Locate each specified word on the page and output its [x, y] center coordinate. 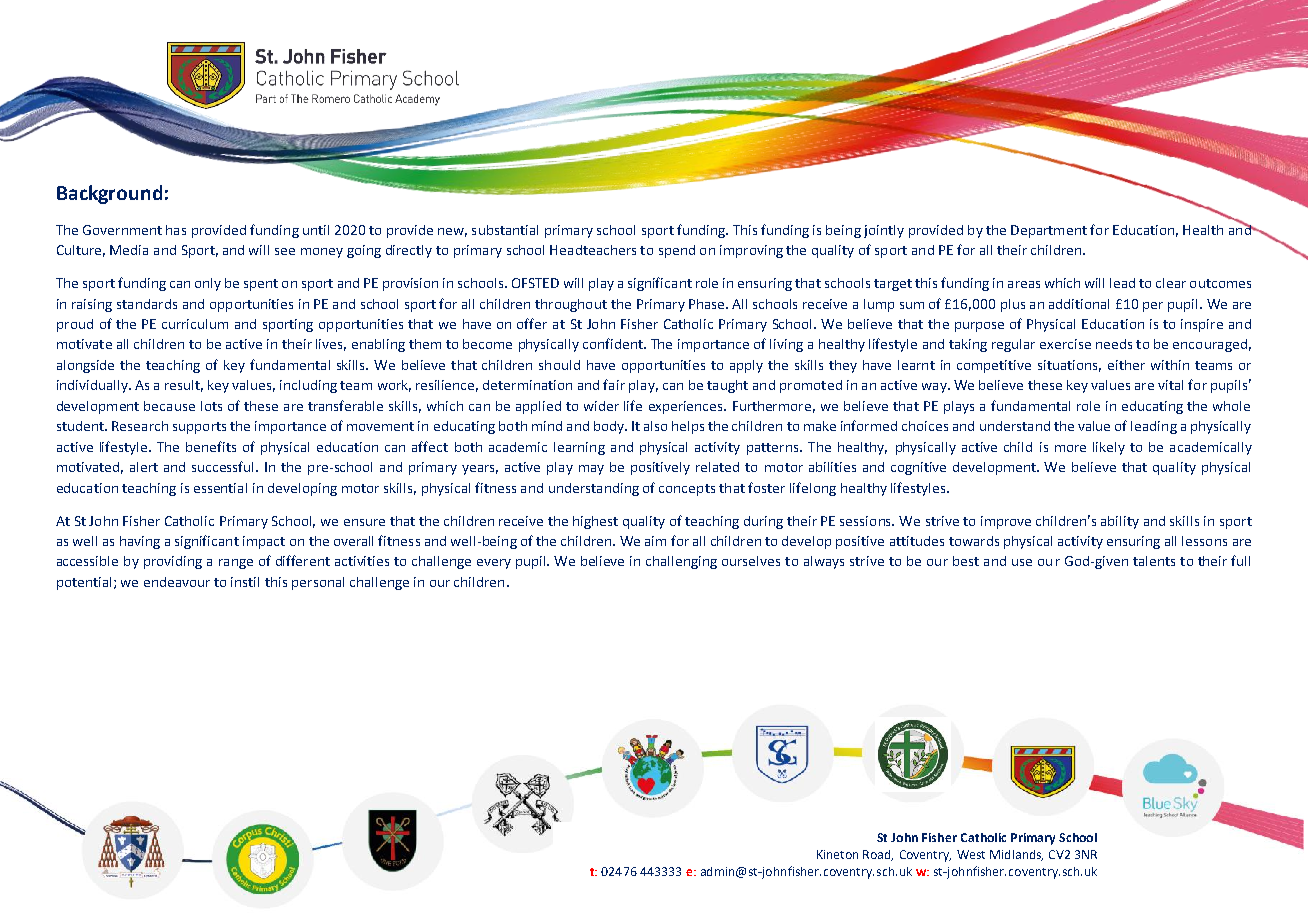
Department [1049, 231]
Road [878, 855]
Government [122, 230]
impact [264, 542]
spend [677, 251]
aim [655, 541]
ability [1120, 522]
